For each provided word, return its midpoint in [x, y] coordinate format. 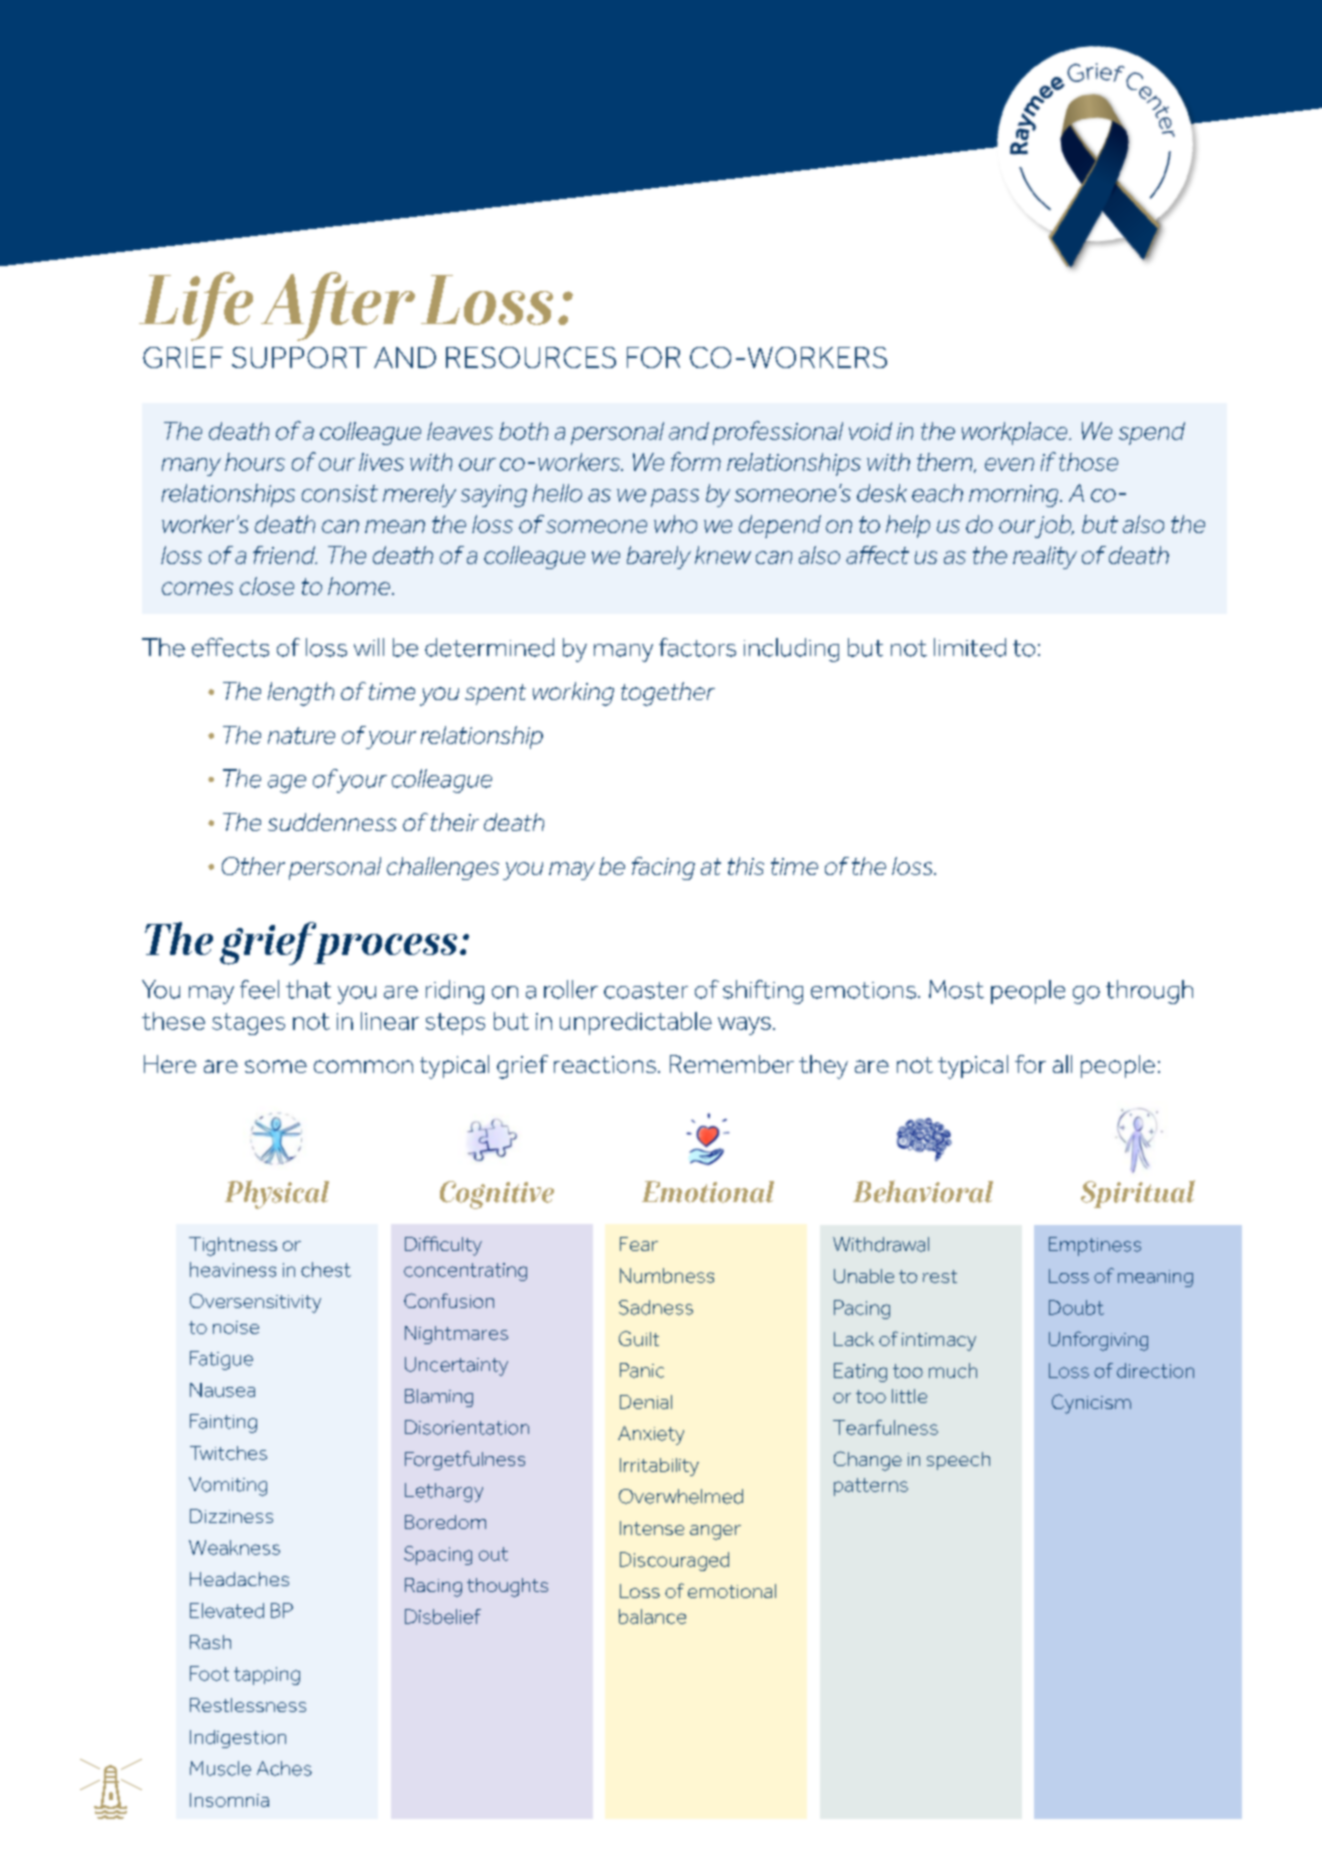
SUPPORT [299, 357]
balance [652, 1616]
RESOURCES [531, 357]
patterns [871, 1487]
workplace [1016, 433]
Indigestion [238, 1739]
